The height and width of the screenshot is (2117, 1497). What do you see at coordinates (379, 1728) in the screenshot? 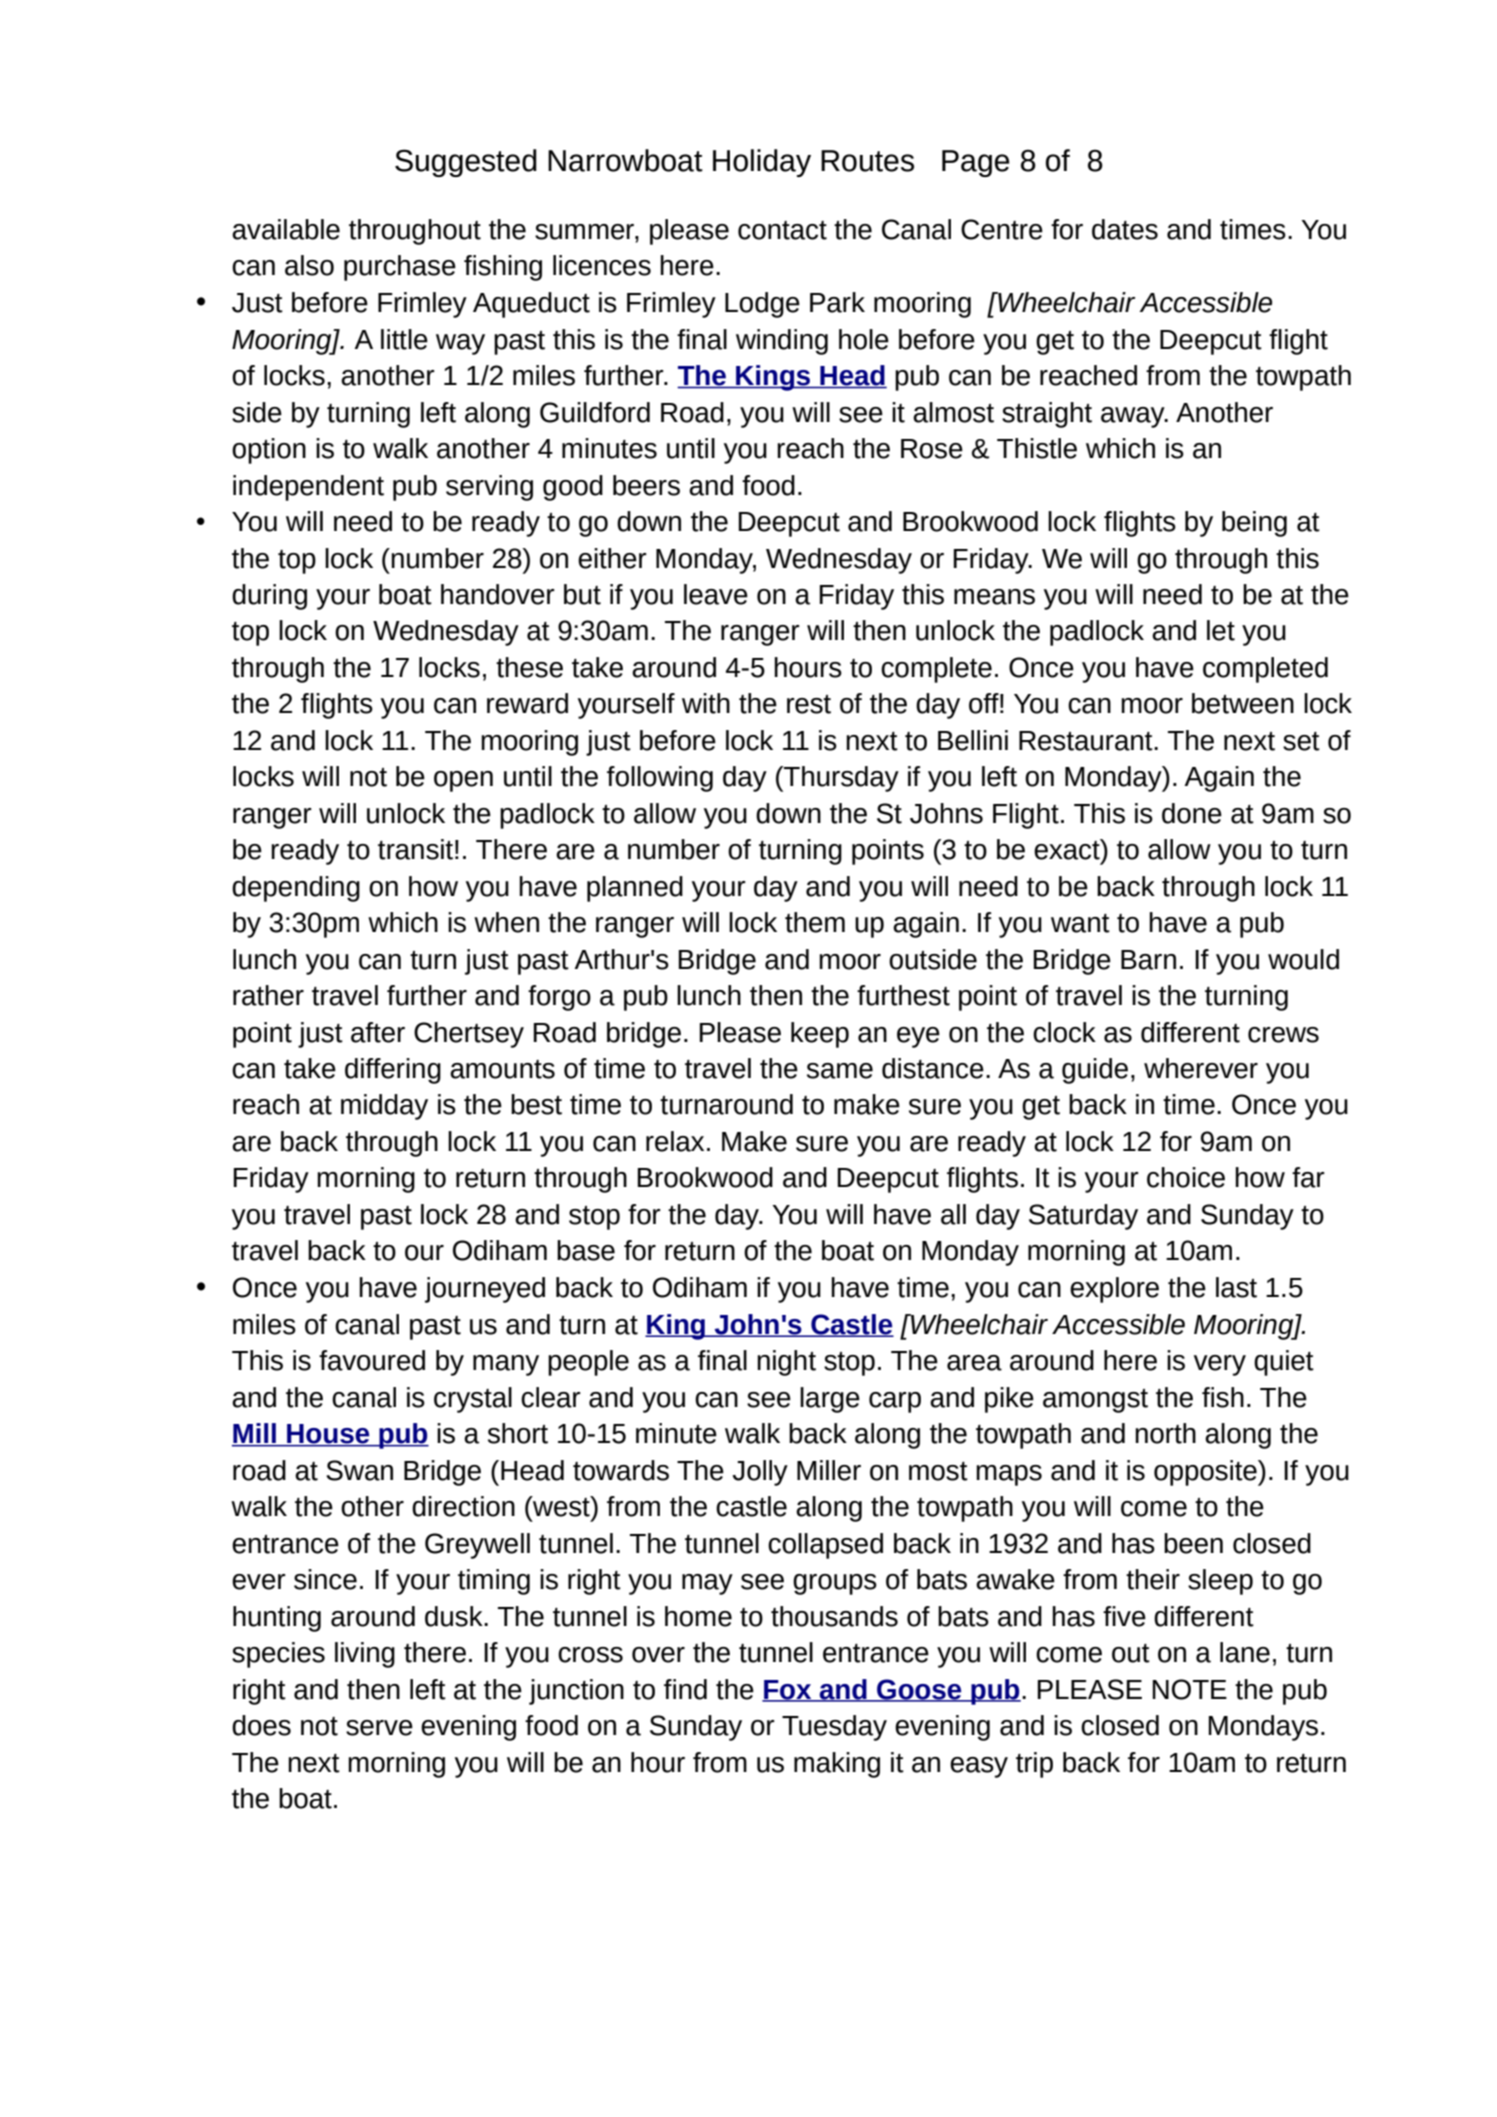
I see `serve` at bounding box center [379, 1728].
